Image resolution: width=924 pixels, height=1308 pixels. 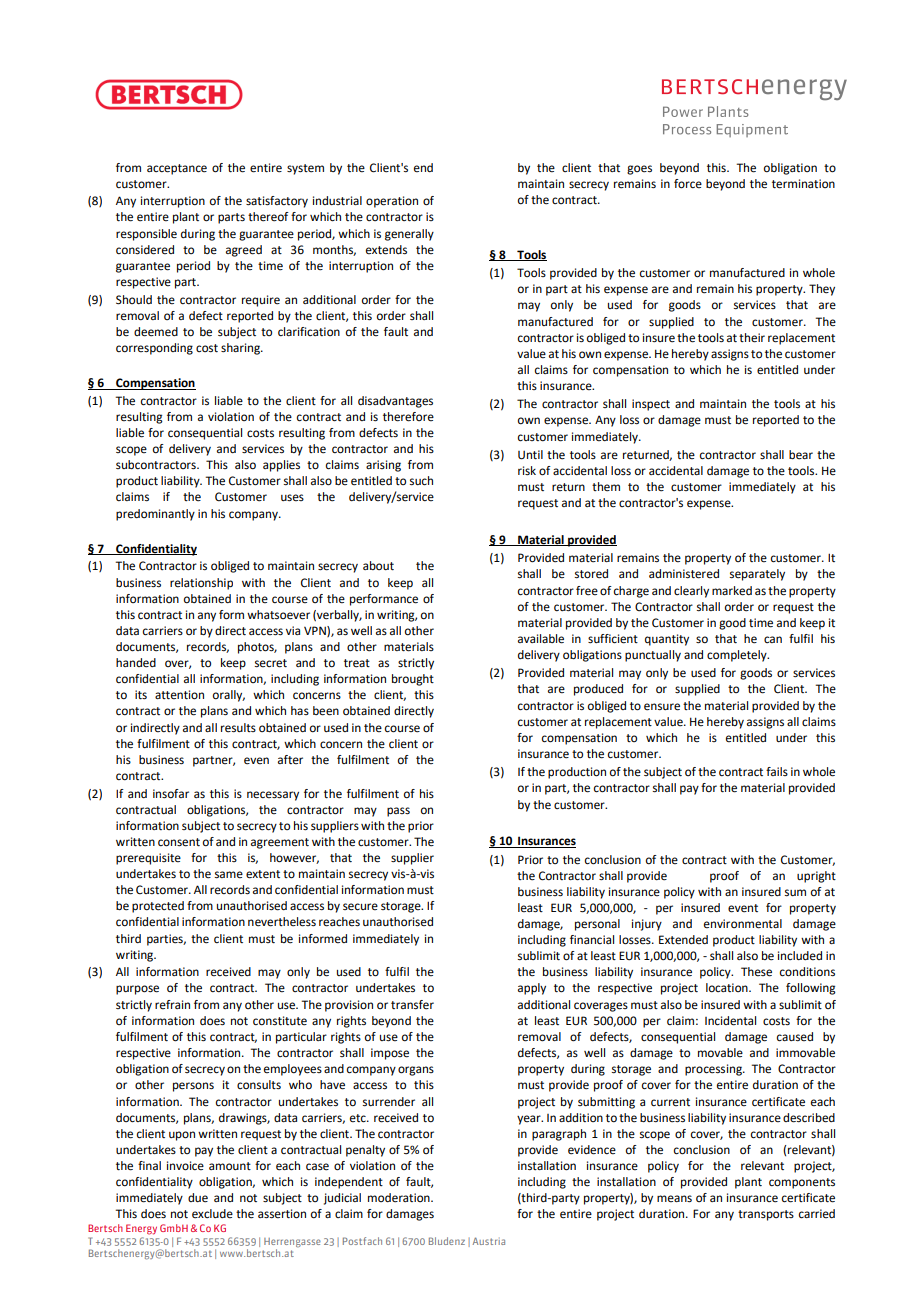 I want to click on thereof, so click(x=268, y=217).
